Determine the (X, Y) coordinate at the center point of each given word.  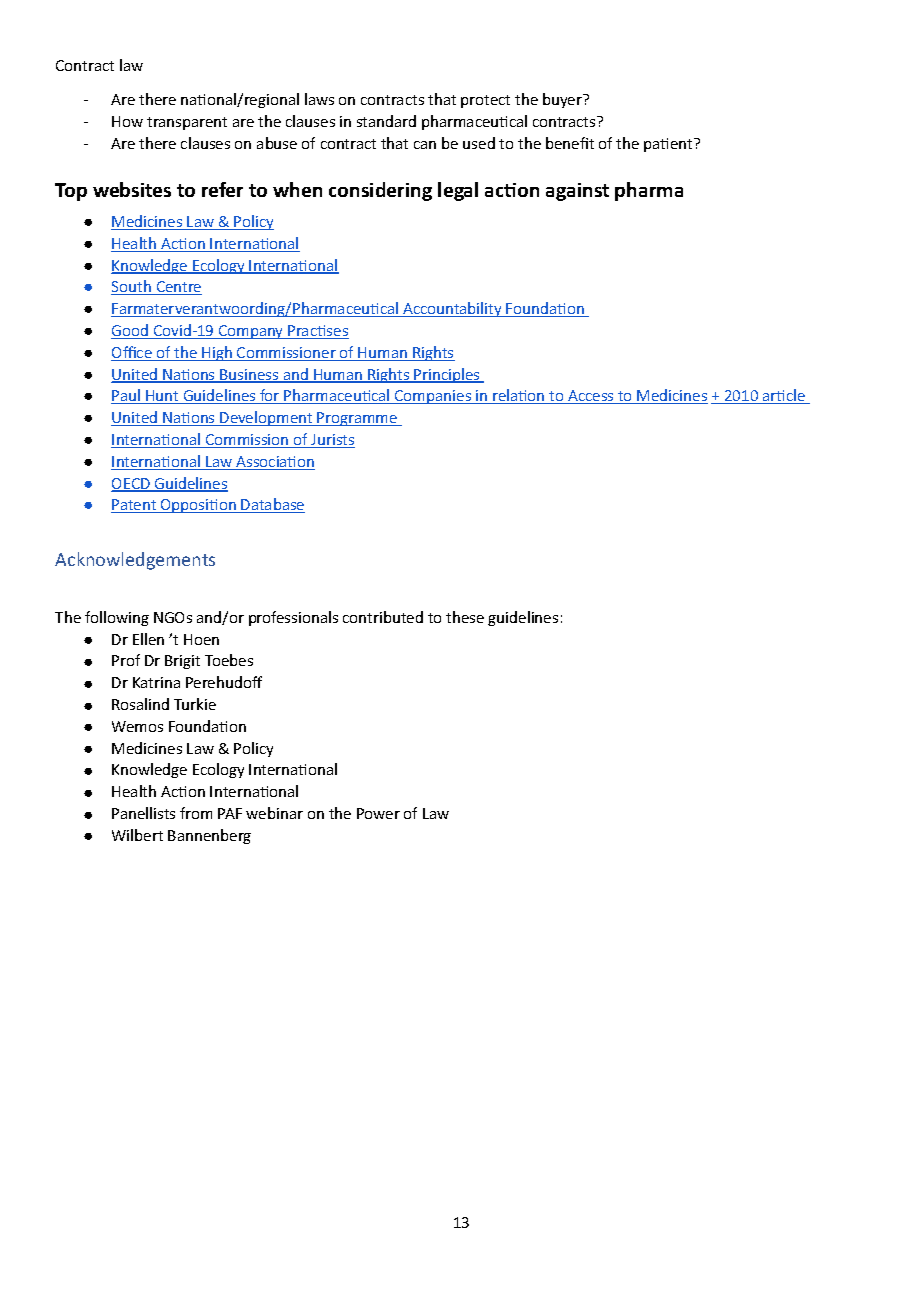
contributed (383, 617)
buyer (563, 100)
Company (251, 332)
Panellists (143, 813)
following (117, 618)
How (127, 121)
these (465, 617)
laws (319, 99)
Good (131, 331)
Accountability (452, 309)
